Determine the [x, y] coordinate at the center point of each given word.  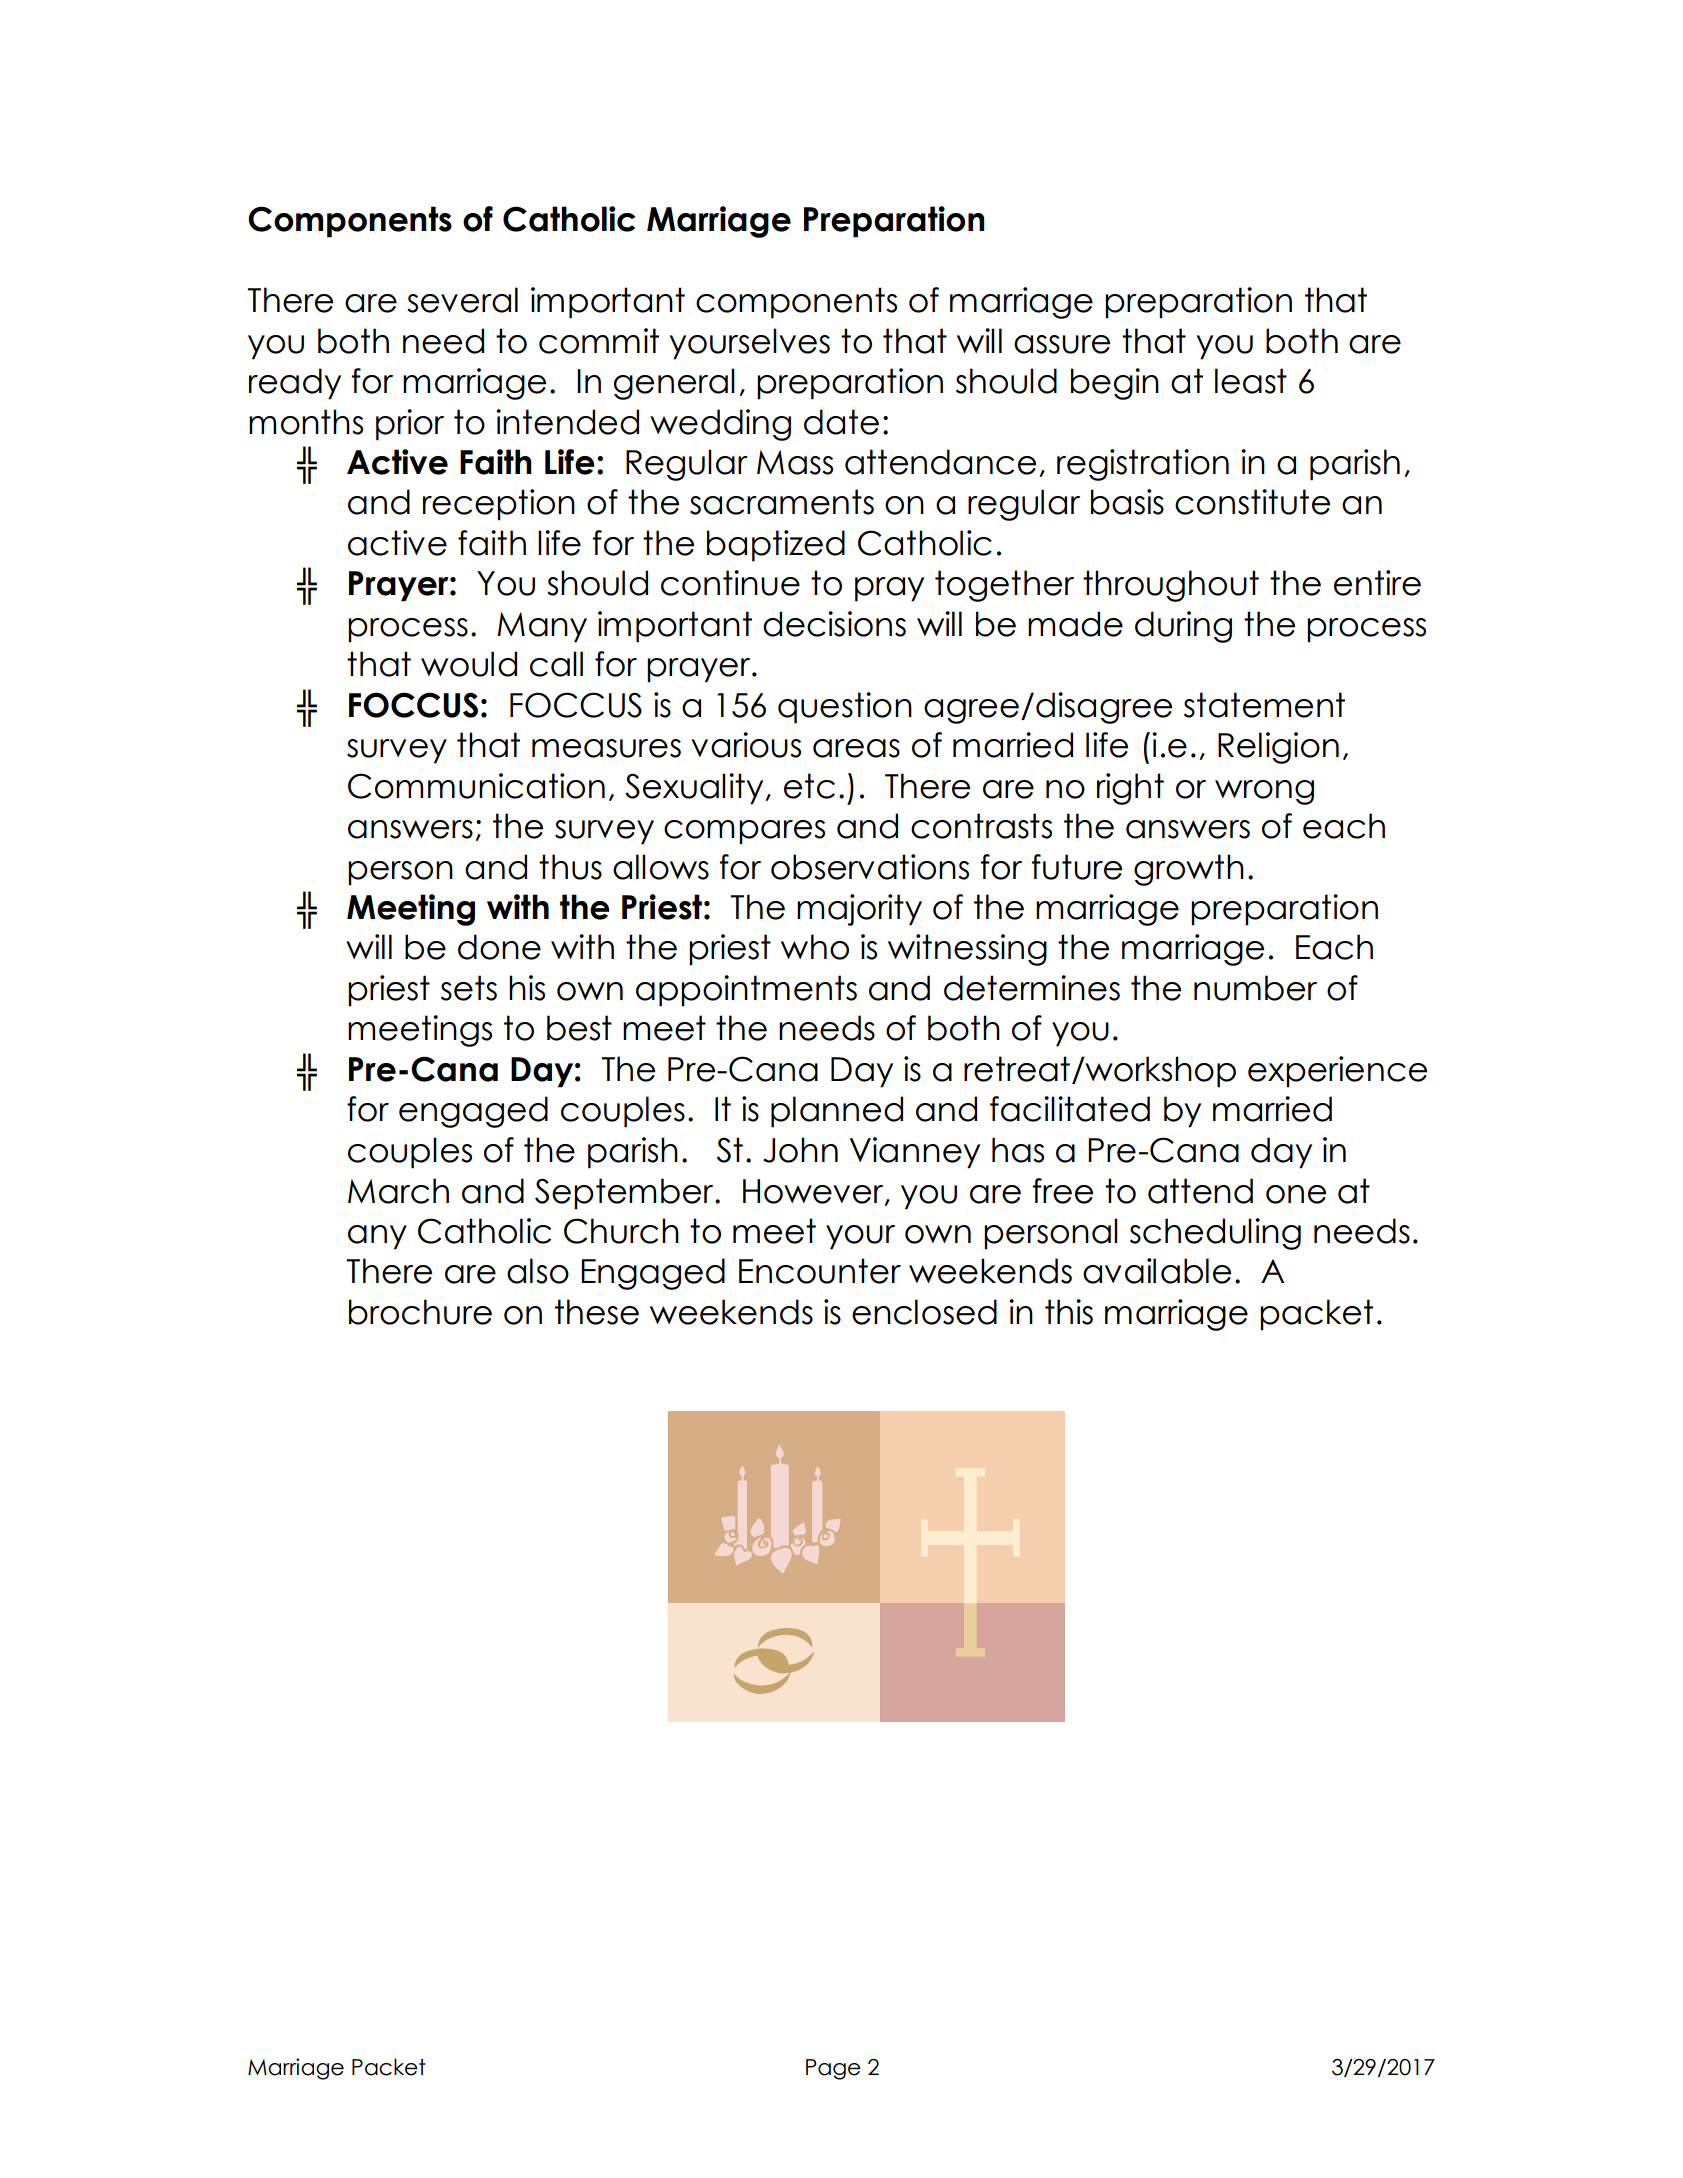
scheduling [1215, 1234]
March [398, 1191]
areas [856, 748]
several [462, 300]
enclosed [924, 1312]
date [841, 422]
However [814, 1192]
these [597, 1312]
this [1069, 1312]
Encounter [820, 1271]
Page [833, 2069]
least [1251, 381]
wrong [1264, 792]
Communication [476, 786]
